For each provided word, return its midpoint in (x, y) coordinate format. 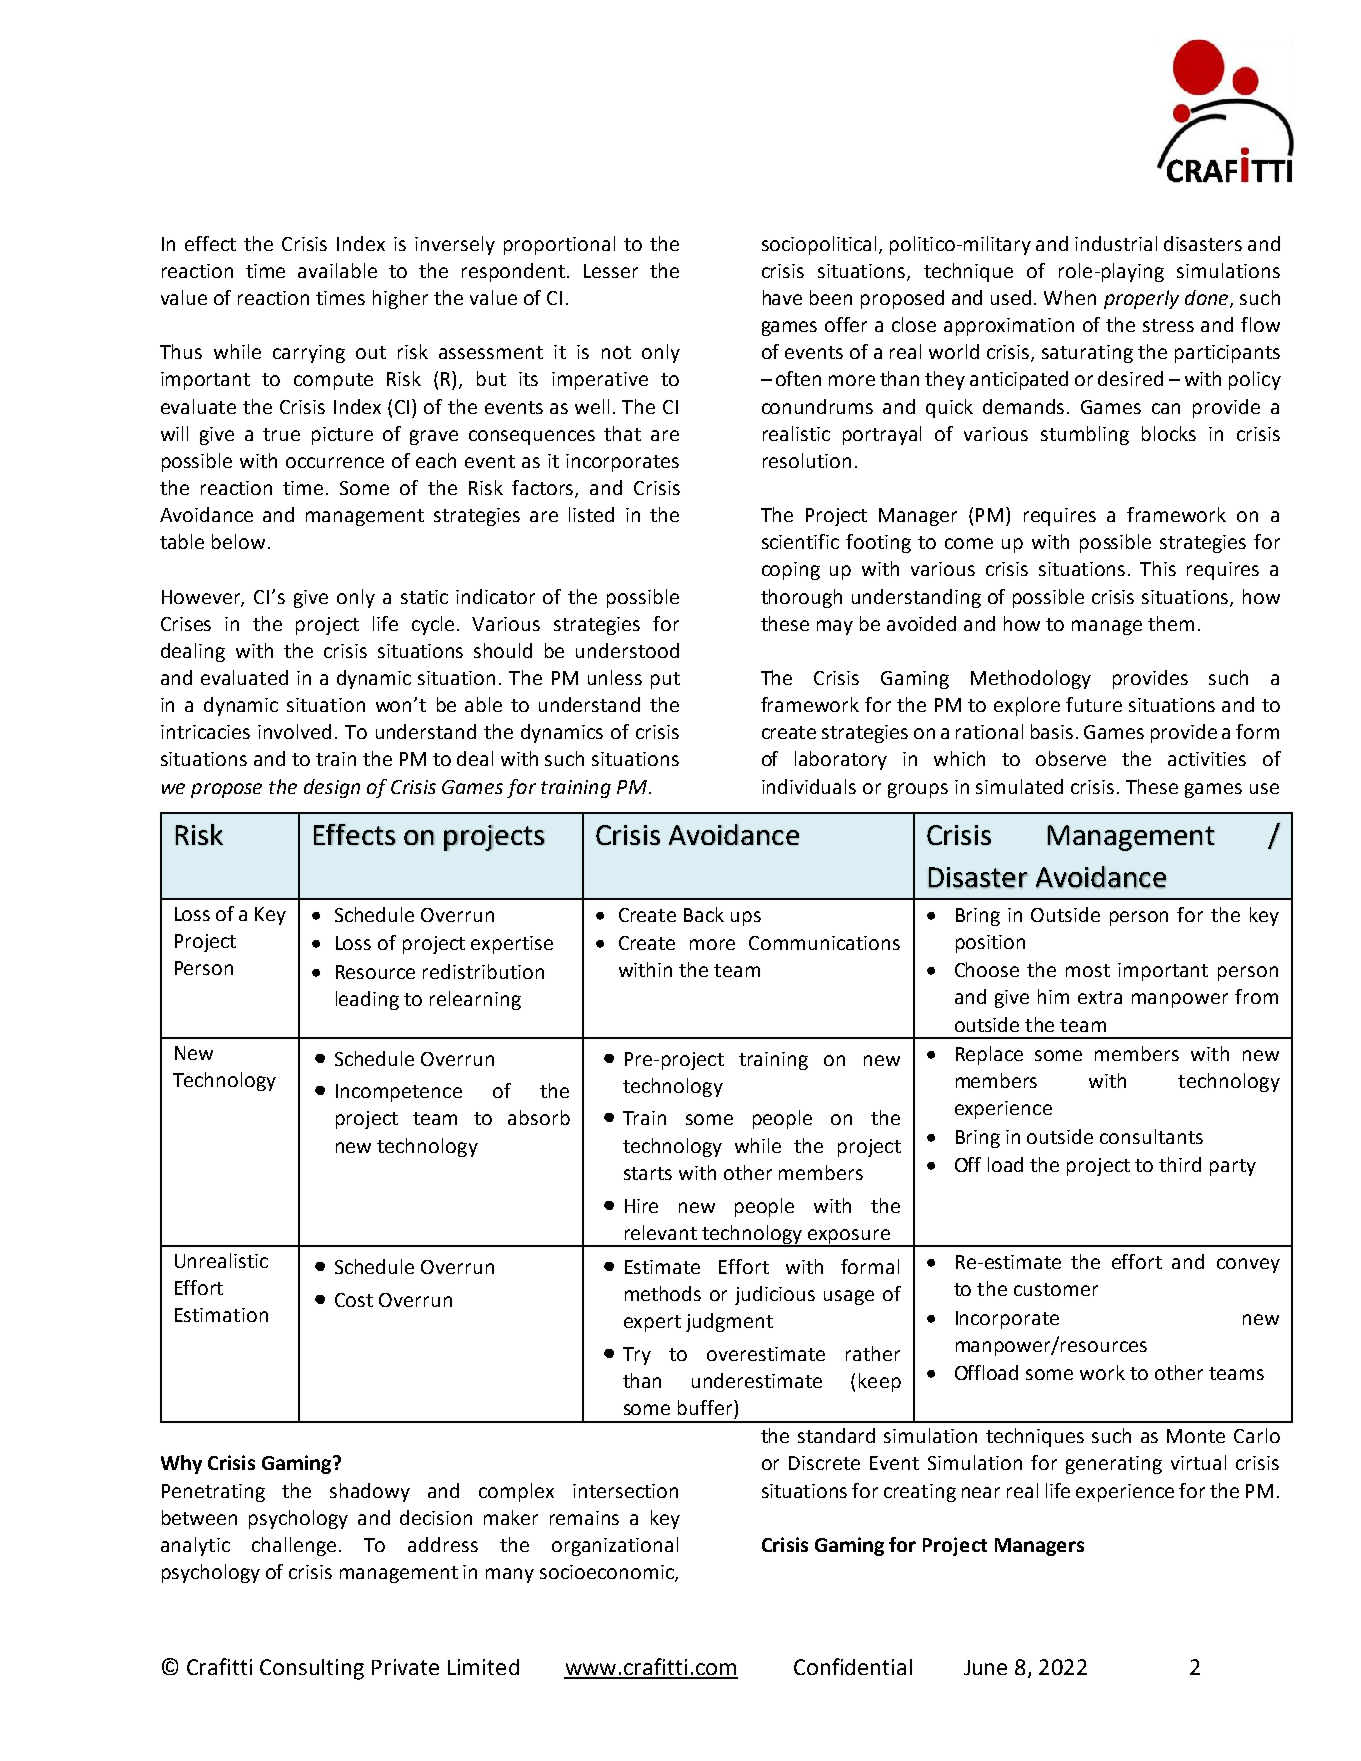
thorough (801, 598)
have (782, 297)
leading (367, 1000)
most (1088, 970)
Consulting (312, 1669)
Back (704, 914)
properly (1141, 299)
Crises (186, 624)
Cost (354, 1300)
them (1171, 623)
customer (1056, 1289)
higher (400, 299)
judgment (729, 1322)
